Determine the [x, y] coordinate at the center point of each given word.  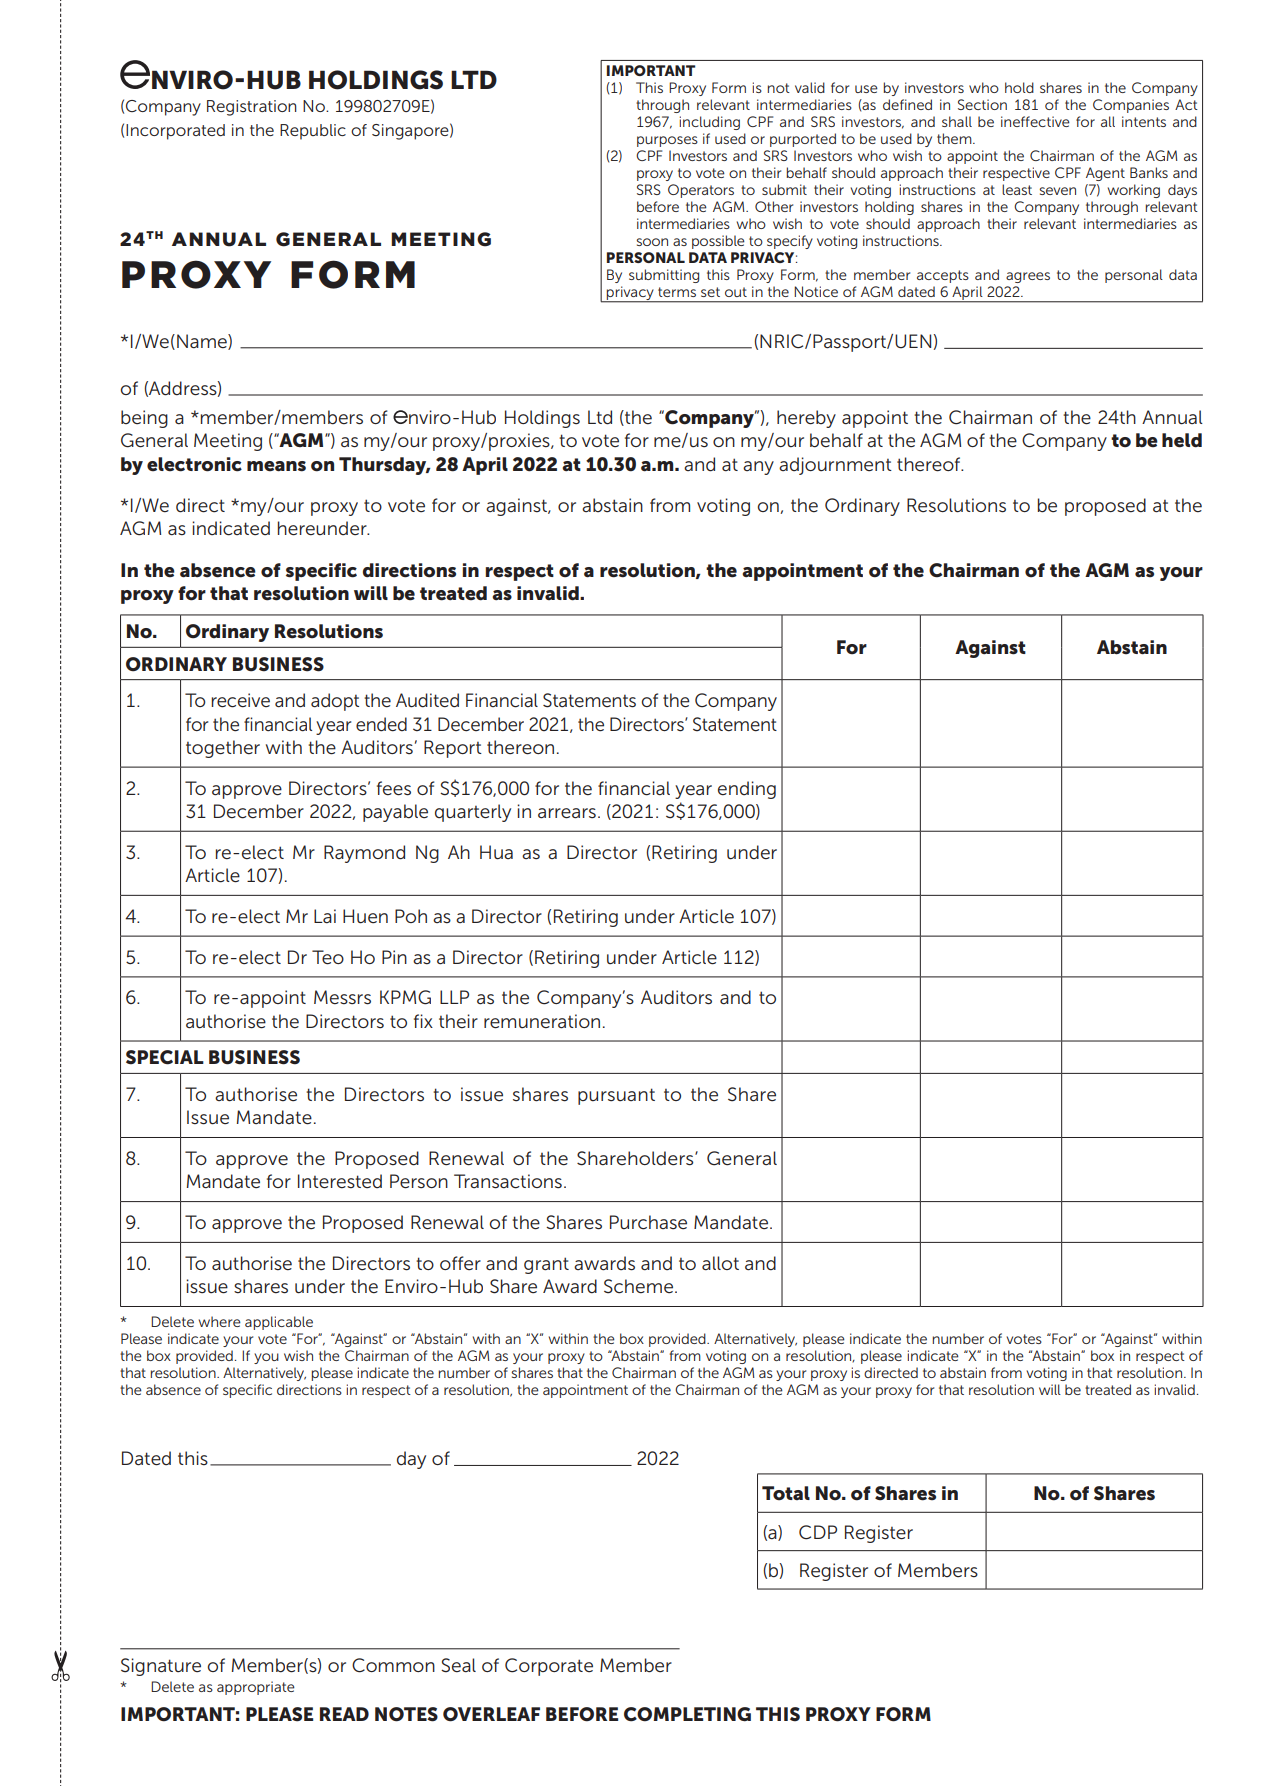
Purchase [648, 1222]
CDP [818, 1532]
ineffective [1035, 121]
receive [240, 700]
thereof [930, 464]
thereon [520, 747]
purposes [667, 141]
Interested [340, 1181]
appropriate [256, 1688]
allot [720, 1263]
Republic [313, 132]
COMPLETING [687, 1714]
